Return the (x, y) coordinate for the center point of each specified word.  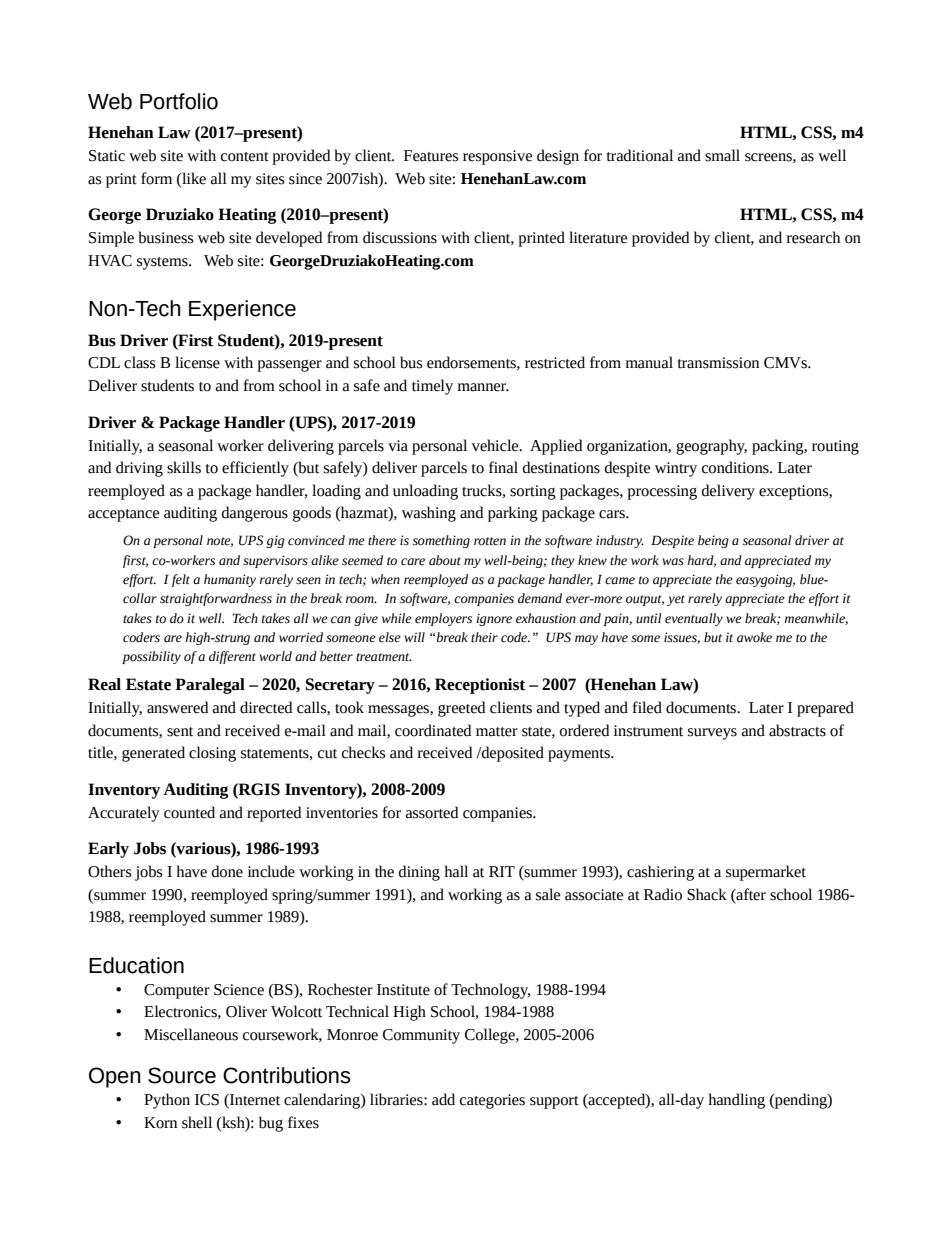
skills (184, 467)
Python (167, 1101)
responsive (497, 157)
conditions (736, 467)
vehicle (496, 445)
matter (497, 732)
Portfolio (179, 101)
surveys (712, 734)
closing (212, 754)
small (722, 155)
